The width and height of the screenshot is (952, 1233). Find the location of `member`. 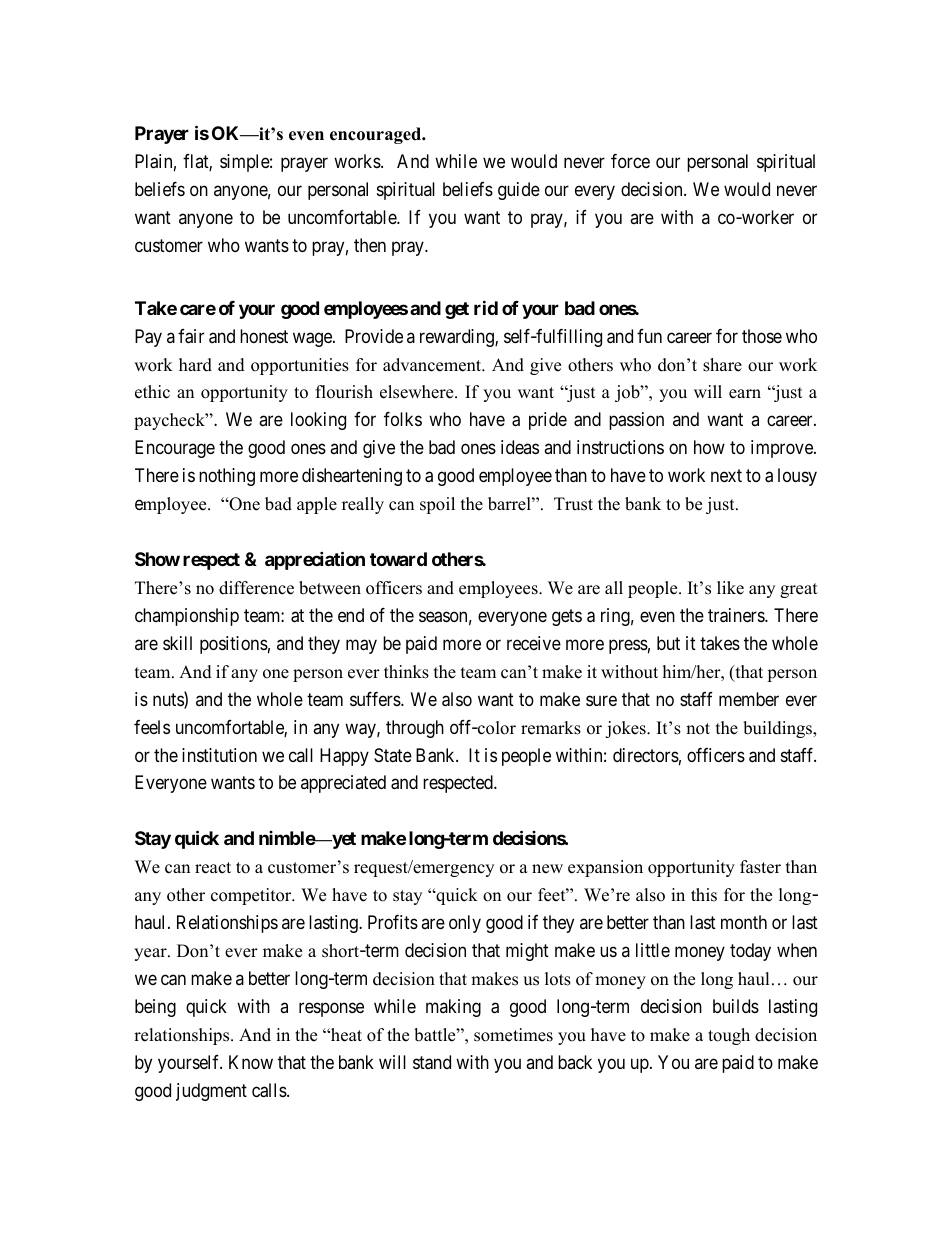

member is located at coordinates (749, 699).
